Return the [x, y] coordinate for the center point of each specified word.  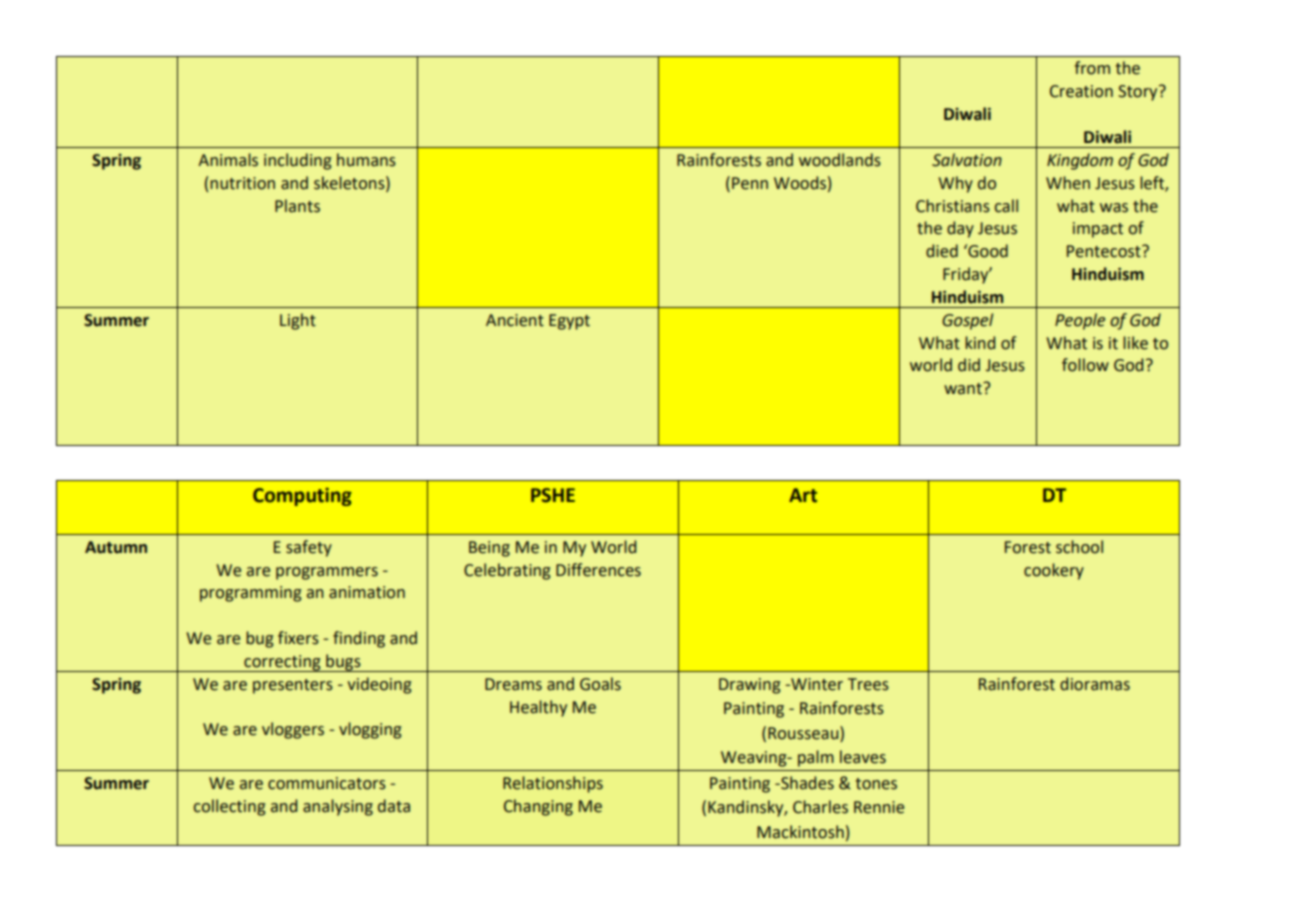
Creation [1081, 91]
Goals [600, 684]
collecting [230, 807]
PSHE [553, 495]
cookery [1054, 571]
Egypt [569, 322]
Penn [750, 183]
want [964, 388]
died [942, 251]
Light [298, 321]
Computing [302, 496]
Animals [228, 160]
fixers [298, 638]
